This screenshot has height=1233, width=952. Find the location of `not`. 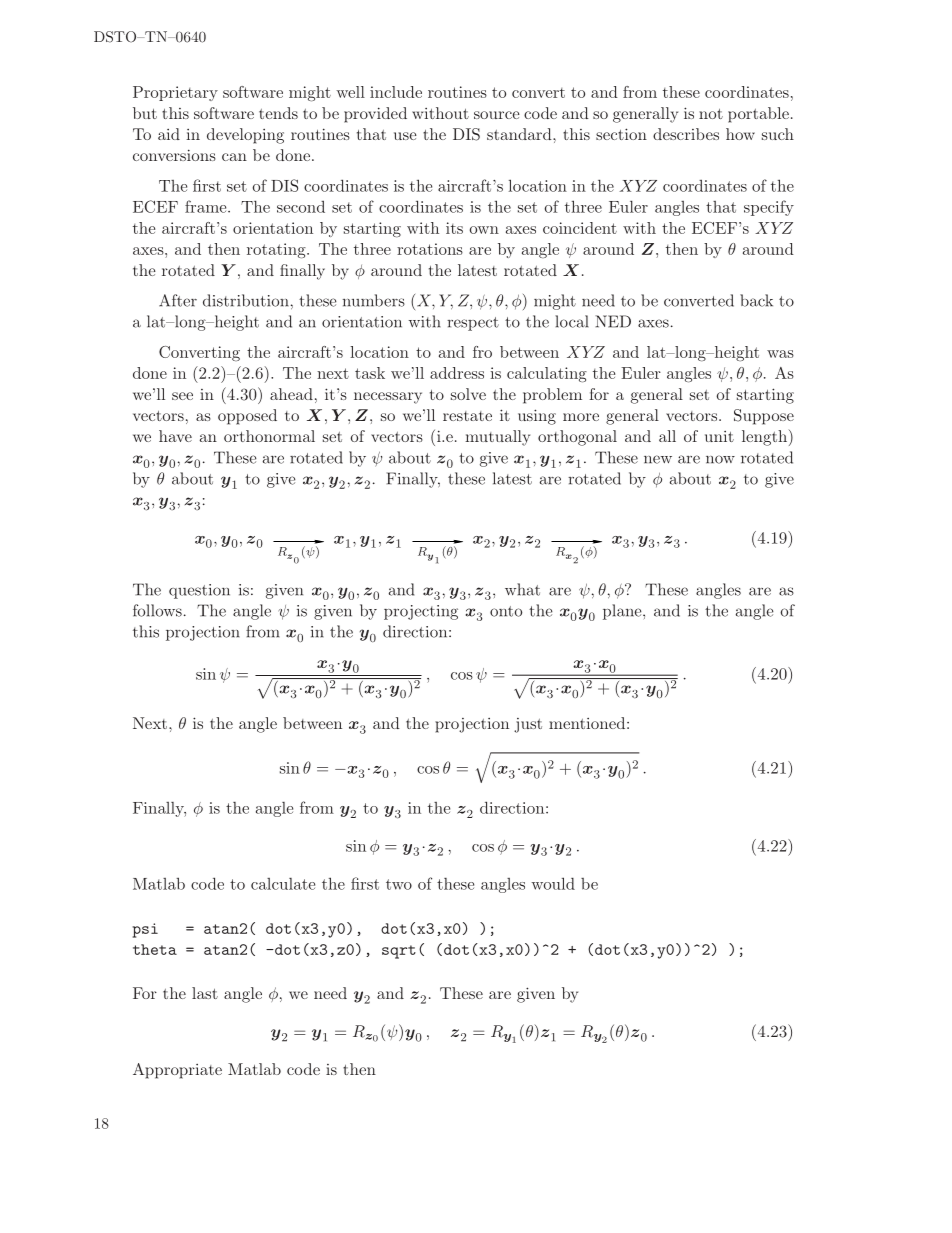

not is located at coordinates (711, 114).
